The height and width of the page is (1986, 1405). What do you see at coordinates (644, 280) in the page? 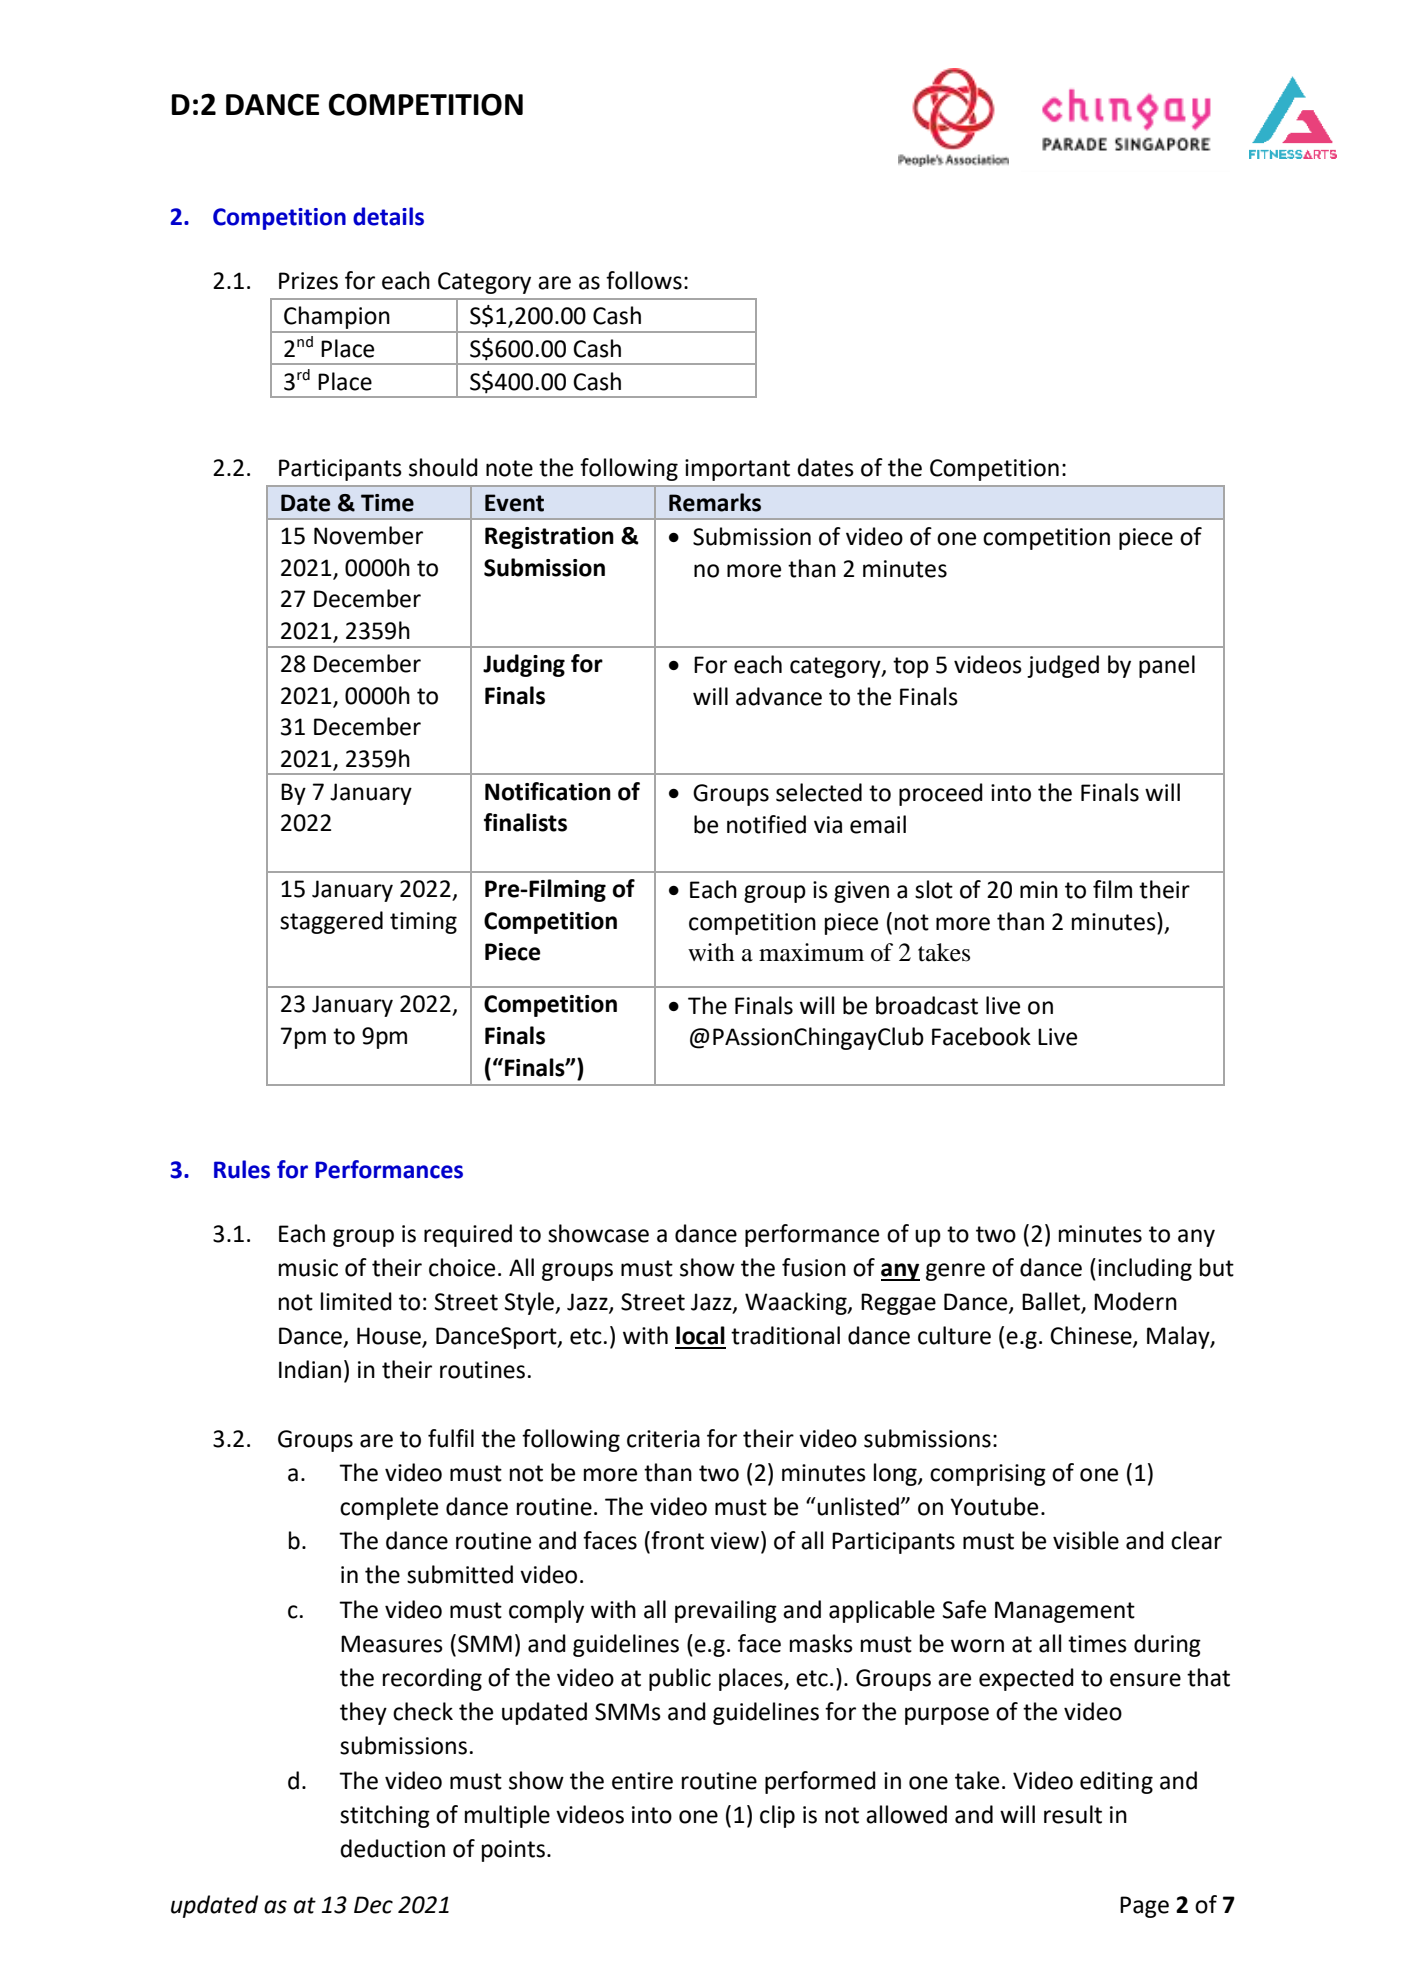
I see `follows` at bounding box center [644, 280].
